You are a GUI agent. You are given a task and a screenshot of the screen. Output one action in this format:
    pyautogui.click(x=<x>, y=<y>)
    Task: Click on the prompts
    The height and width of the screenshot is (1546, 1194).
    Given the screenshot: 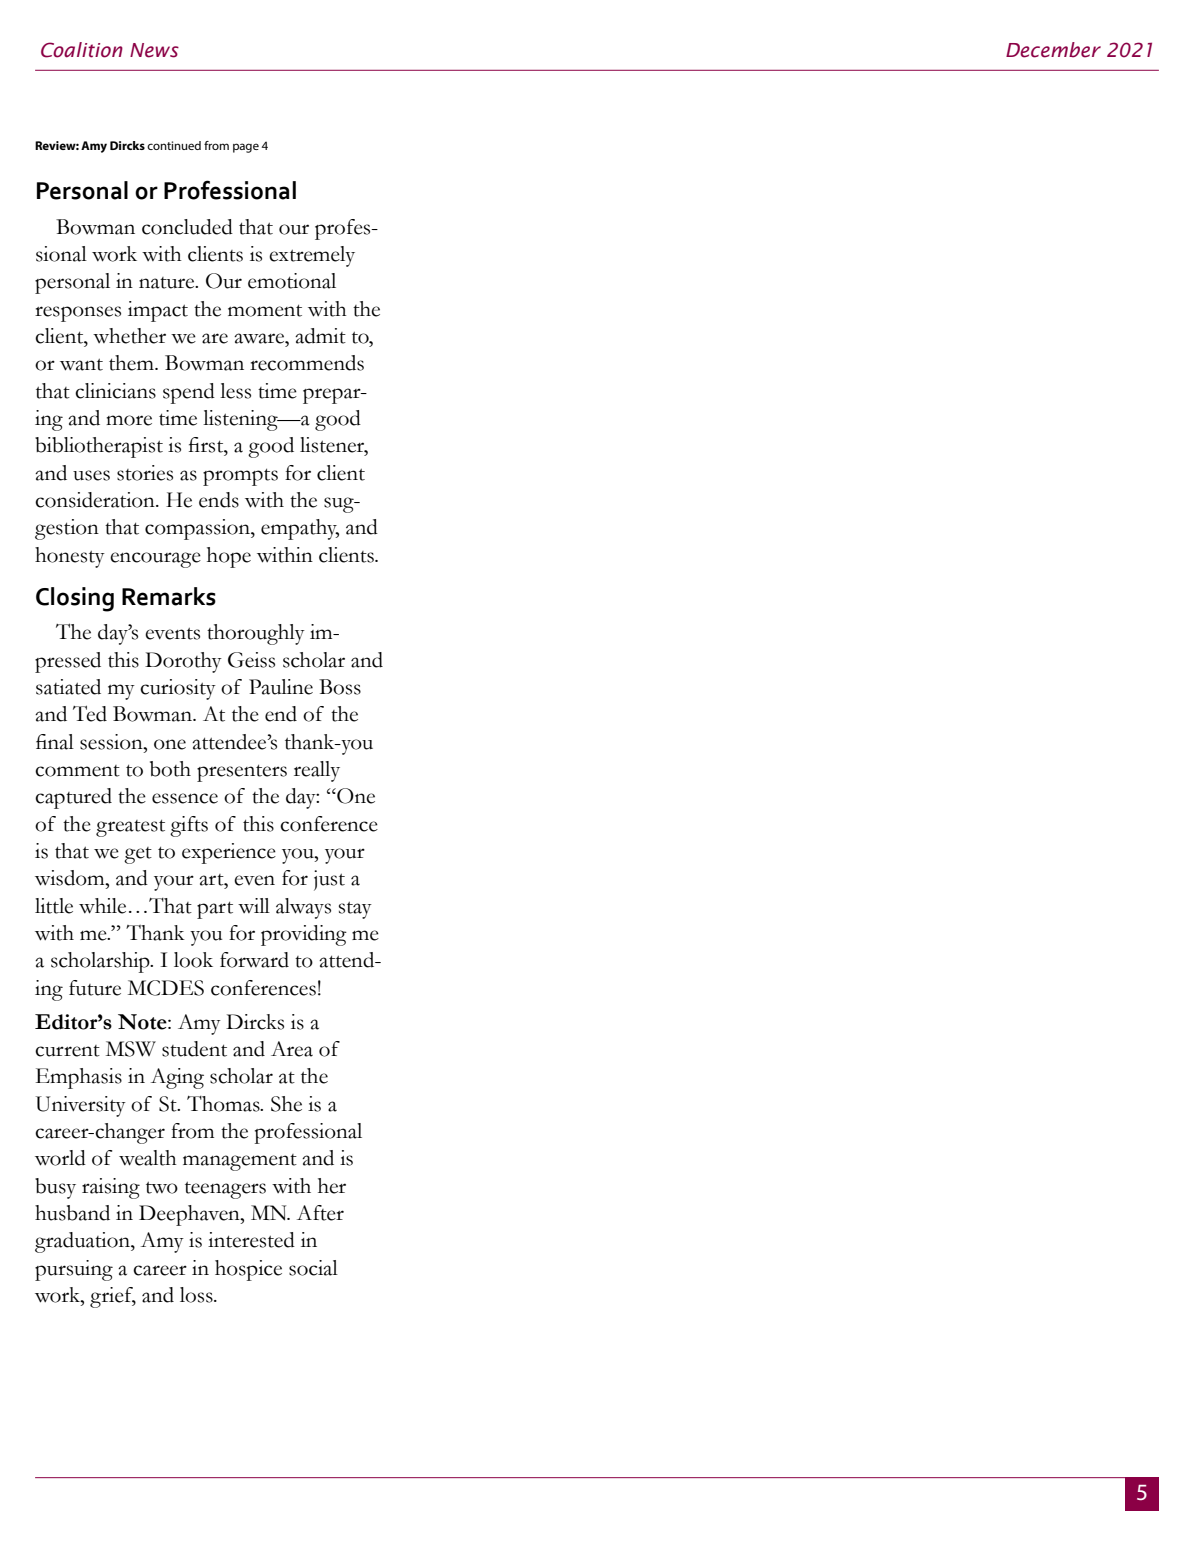 What is the action you would take?
    pyautogui.click(x=240, y=477)
